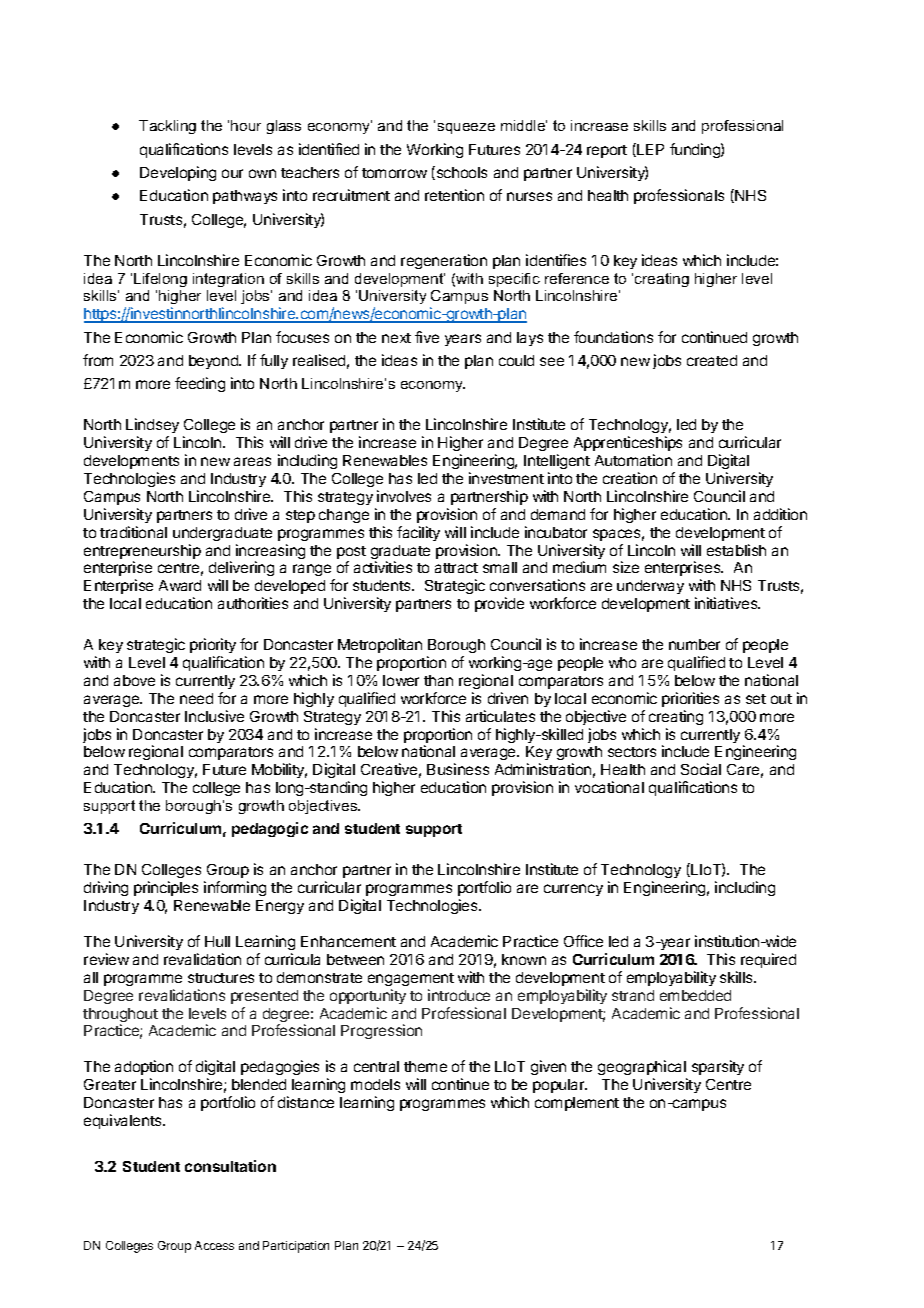 This document has width=924, height=1308. I want to click on Developing, so click(178, 173).
